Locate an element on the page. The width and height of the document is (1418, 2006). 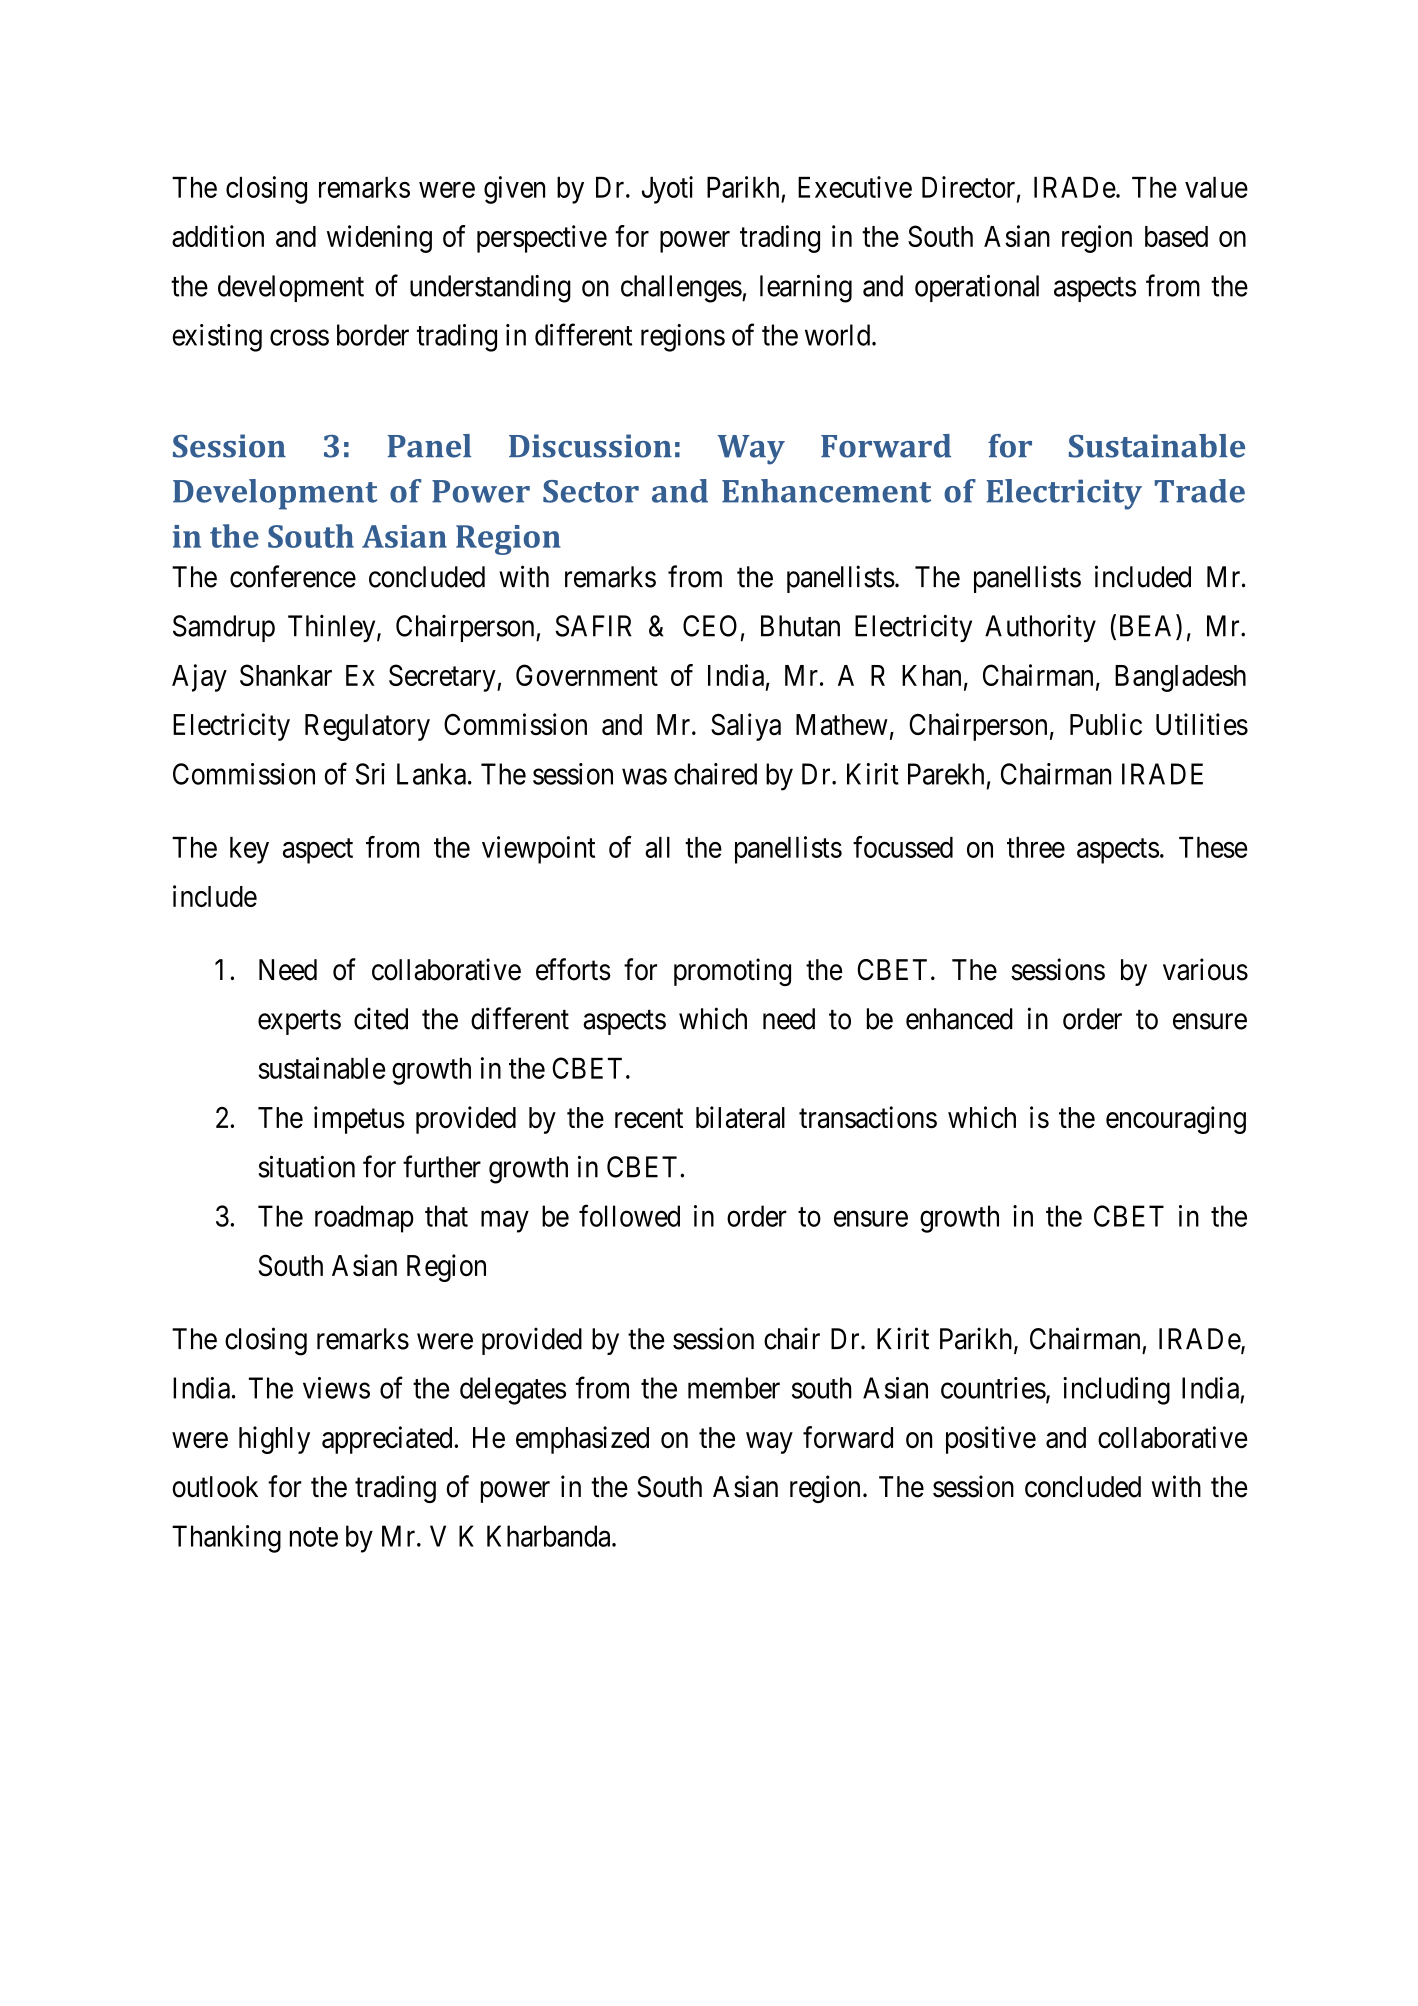
note is located at coordinates (314, 1537).
